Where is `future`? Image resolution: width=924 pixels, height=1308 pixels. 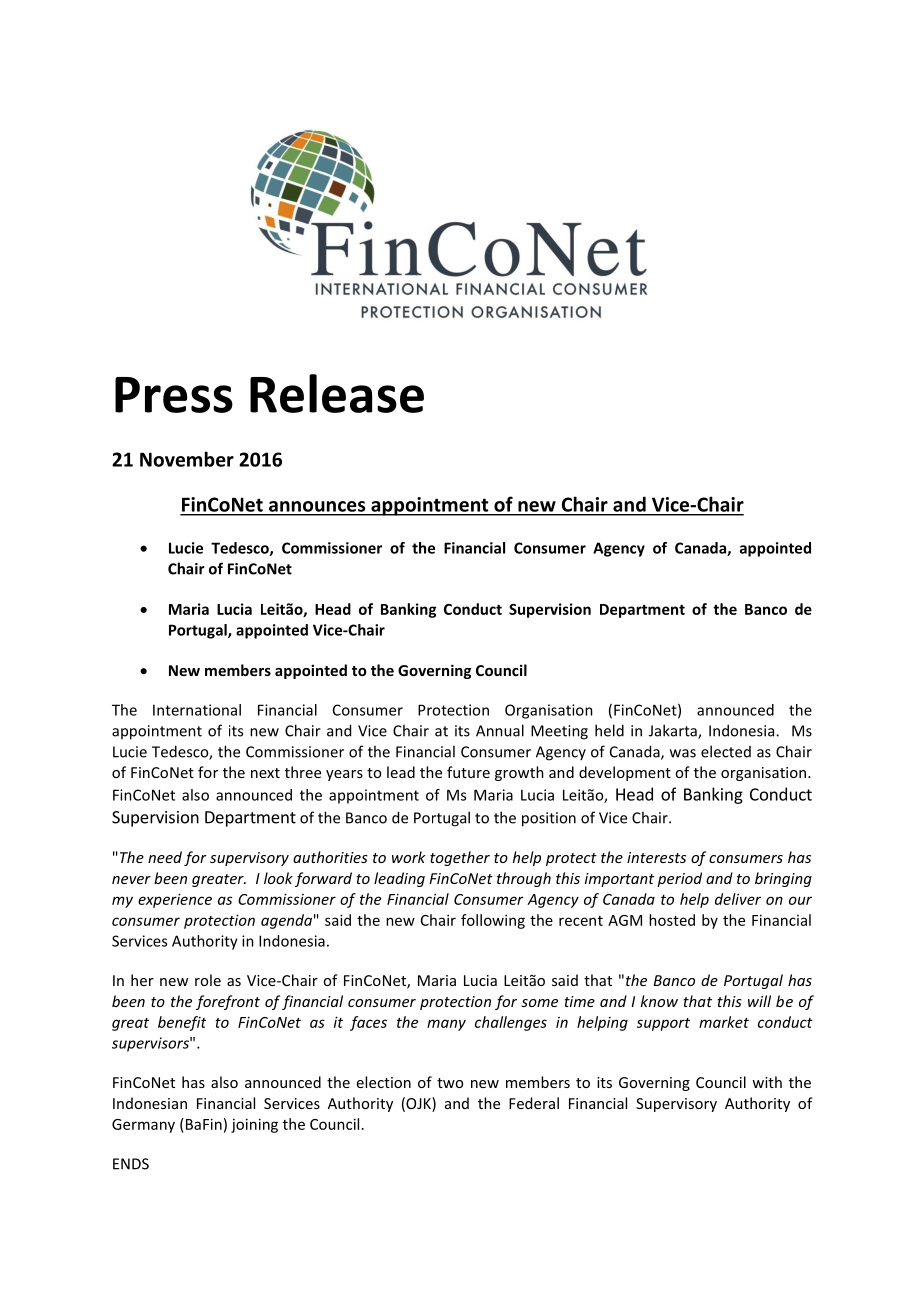
future is located at coordinates (468, 772).
